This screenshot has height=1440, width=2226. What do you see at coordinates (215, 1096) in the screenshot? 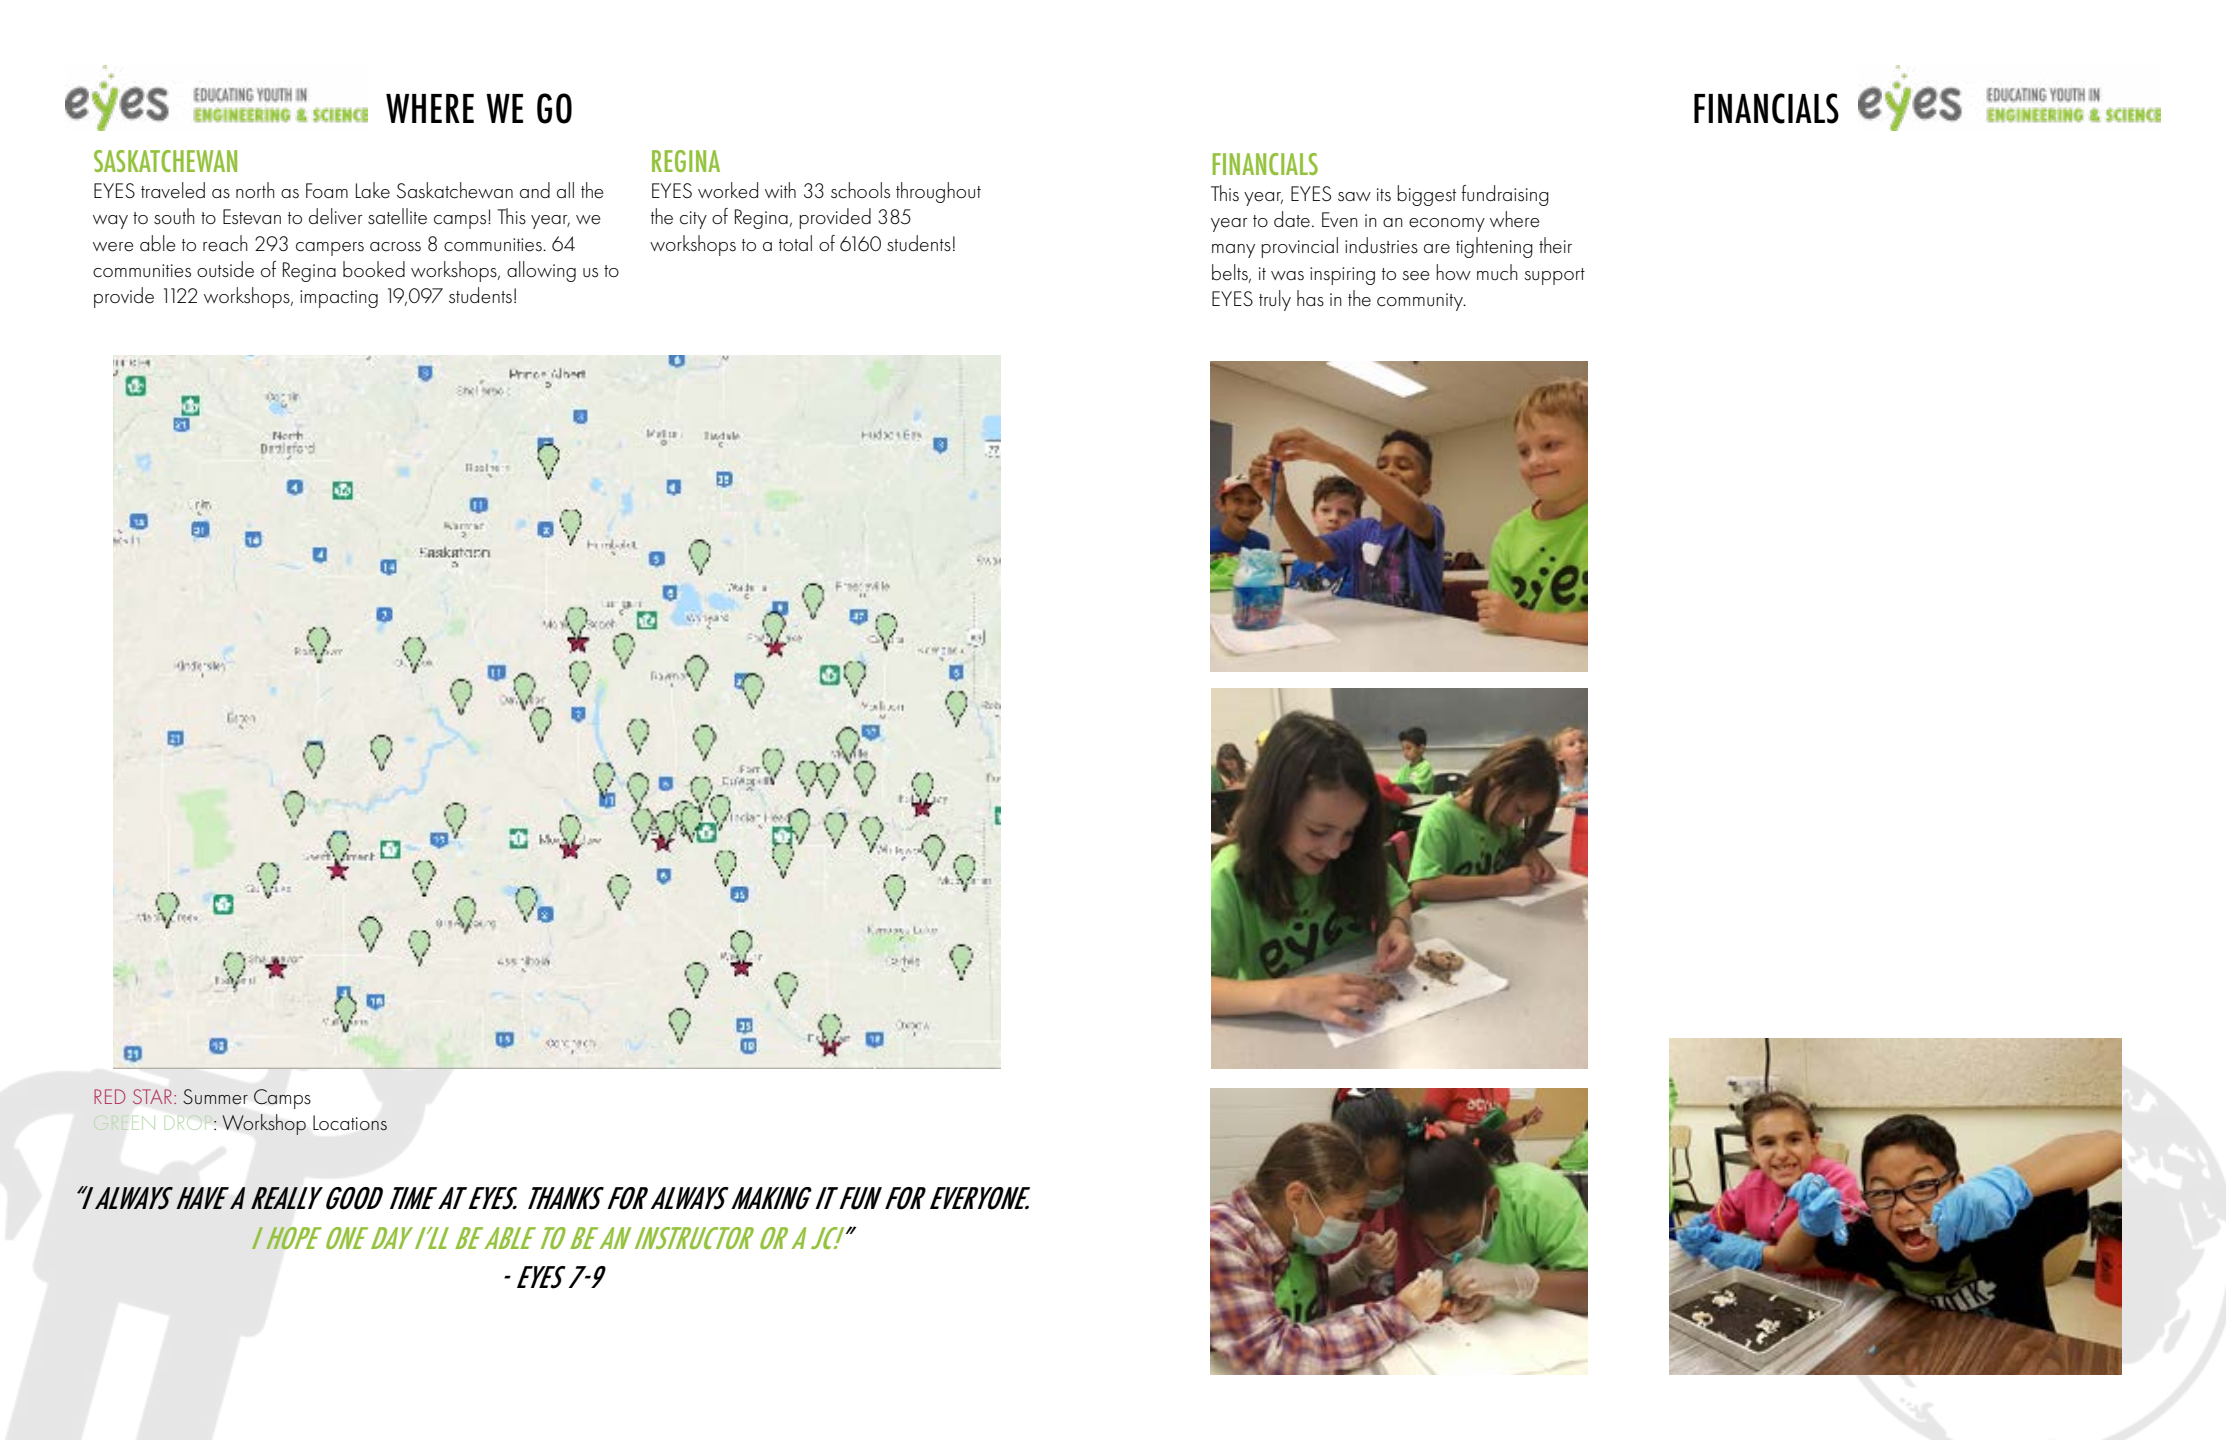
I see `Summer` at bounding box center [215, 1096].
